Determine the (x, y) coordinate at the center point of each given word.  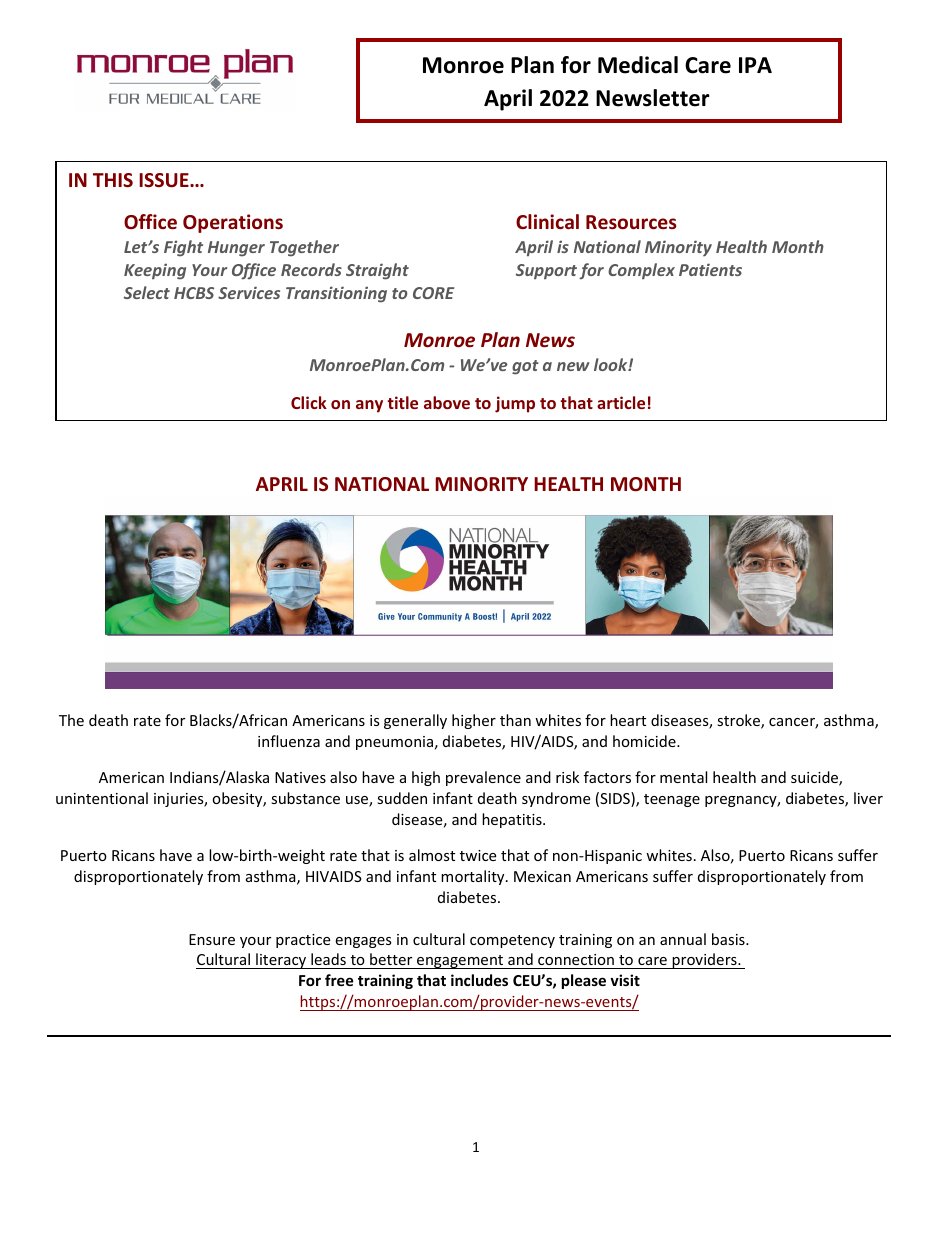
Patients (710, 269)
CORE (433, 293)
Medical (638, 65)
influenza (289, 741)
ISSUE (165, 180)
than (515, 720)
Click (309, 402)
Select (147, 292)
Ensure (212, 939)
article (621, 402)
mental (683, 777)
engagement (460, 962)
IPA (755, 65)
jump (515, 404)
